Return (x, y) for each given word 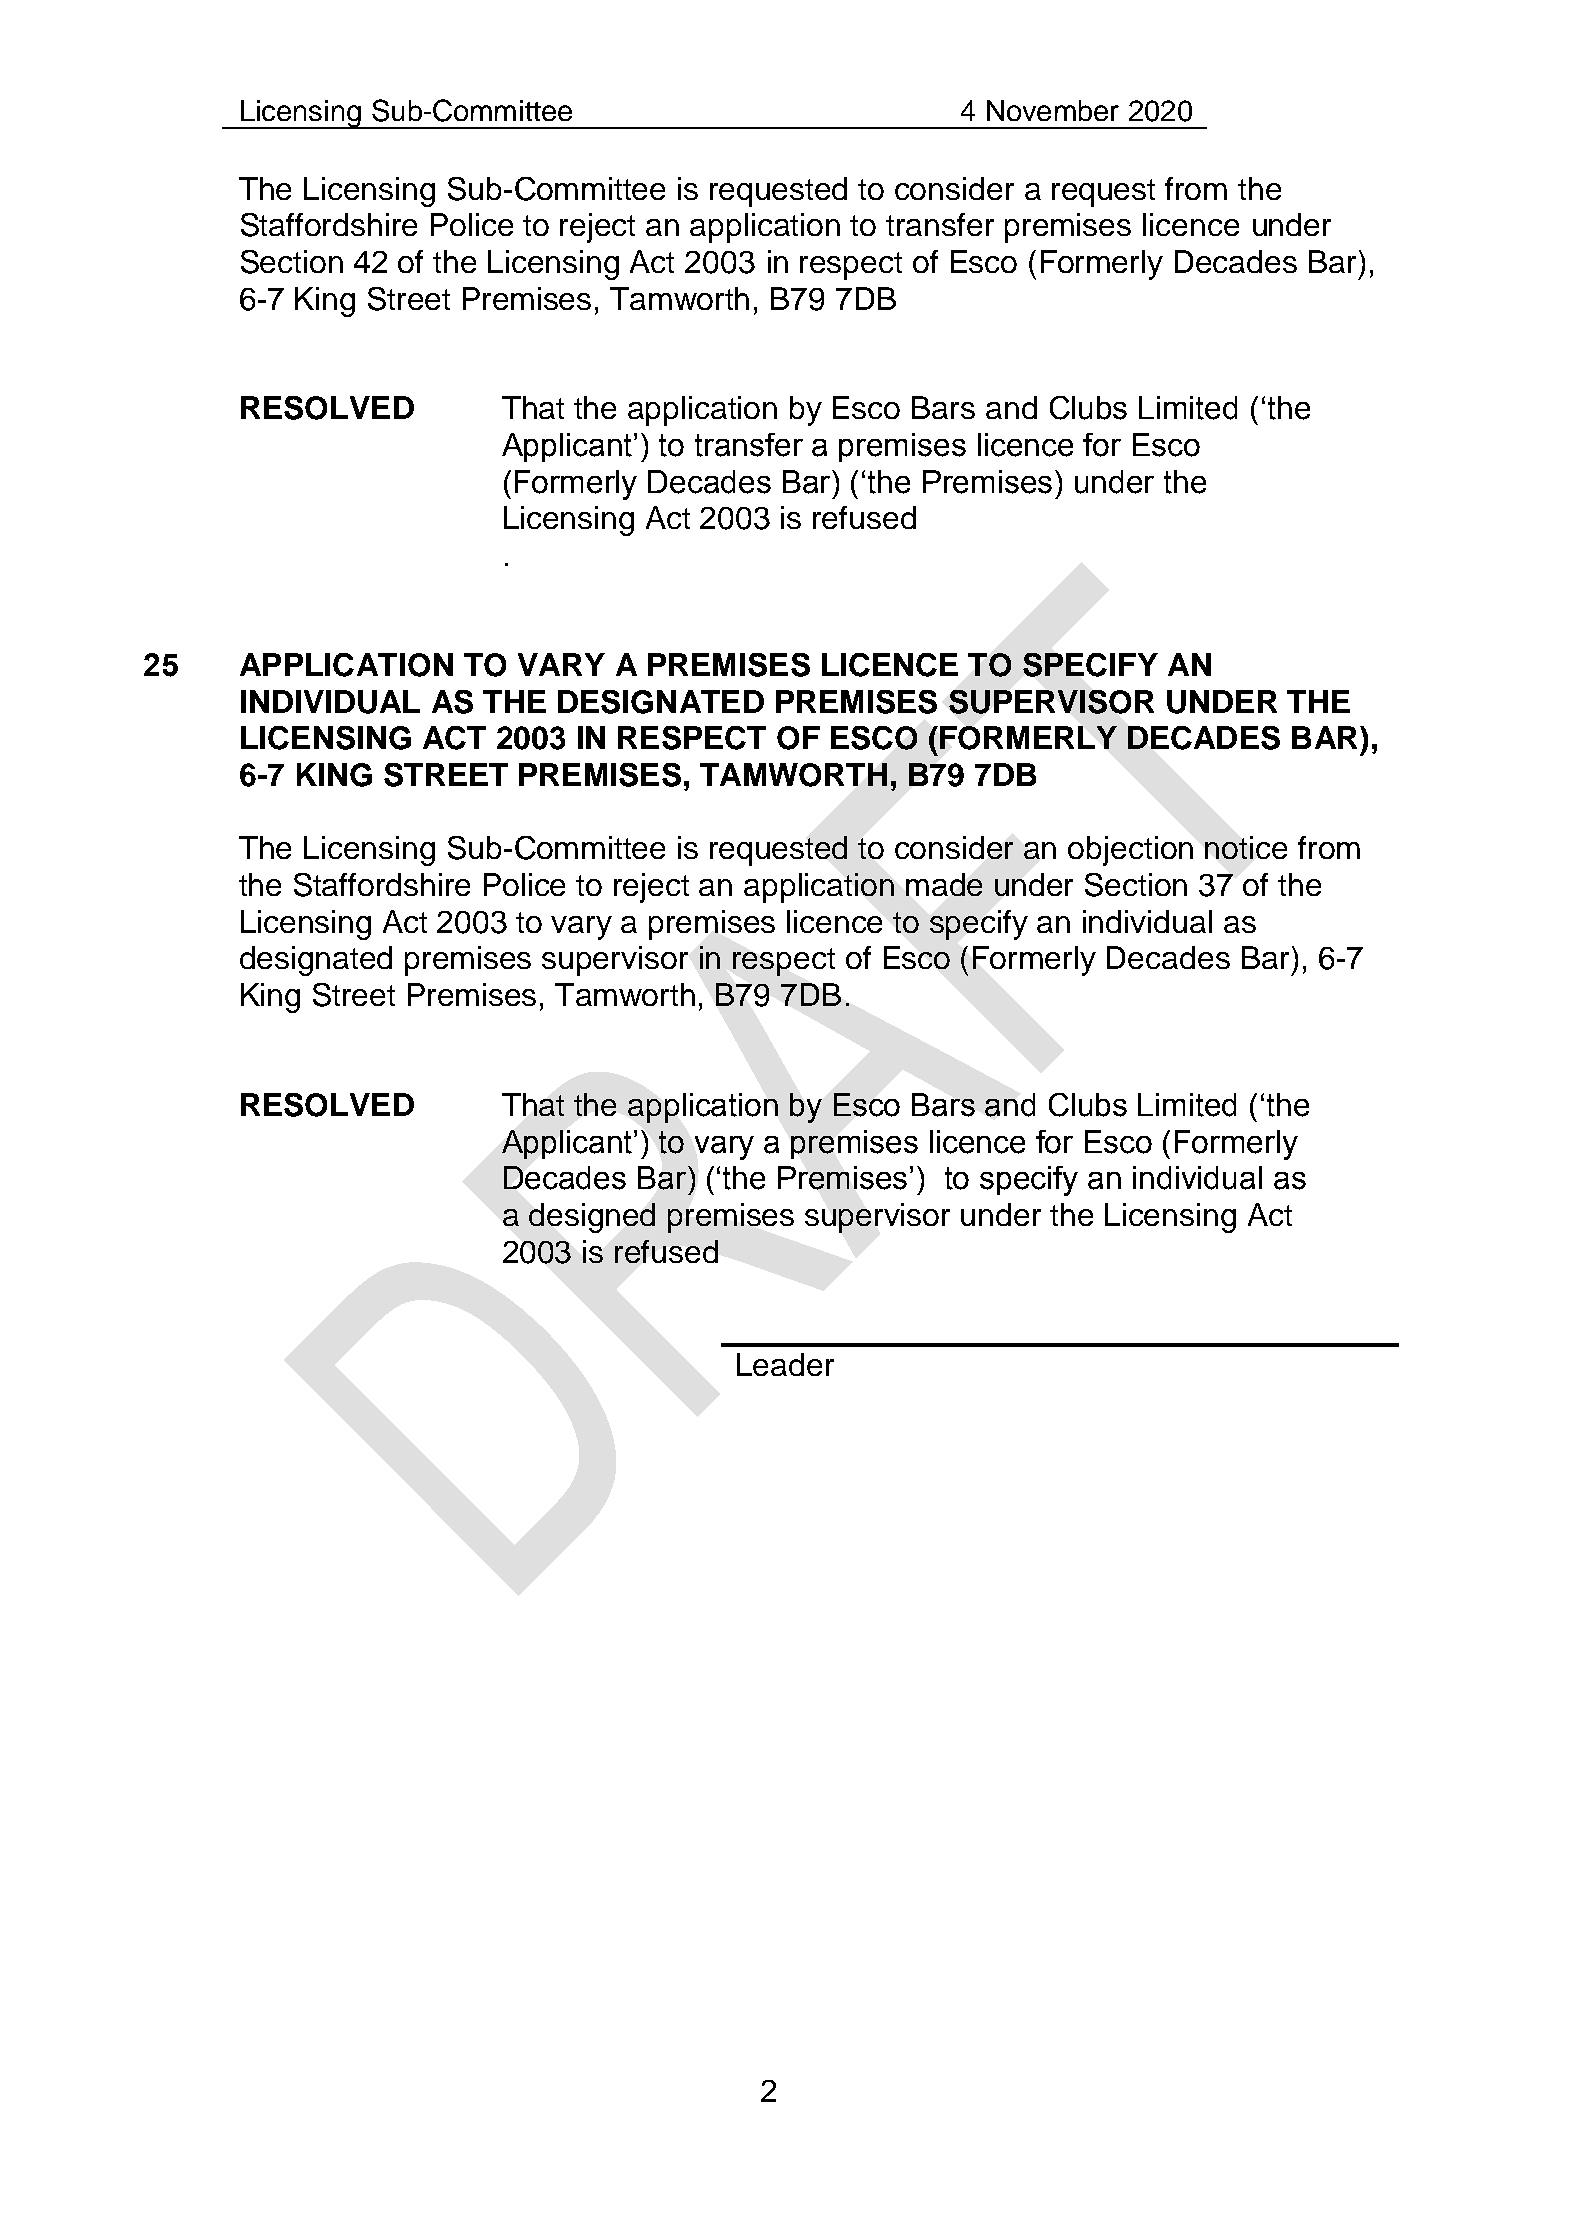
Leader (785, 1364)
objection (1130, 851)
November (1053, 110)
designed (592, 1218)
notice (1246, 847)
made (944, 884)
